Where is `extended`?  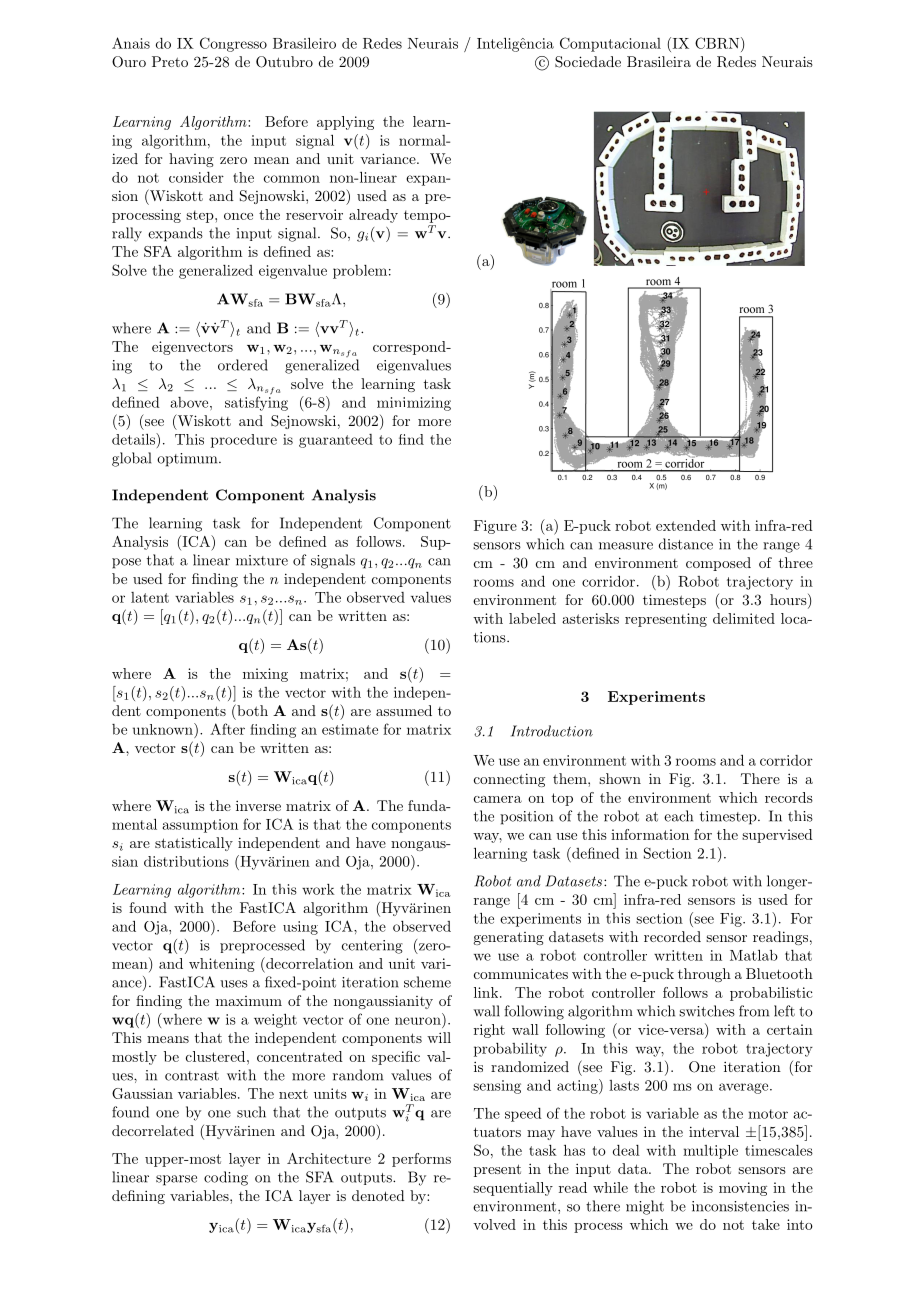
extended is located at coordinates (686, 525).
